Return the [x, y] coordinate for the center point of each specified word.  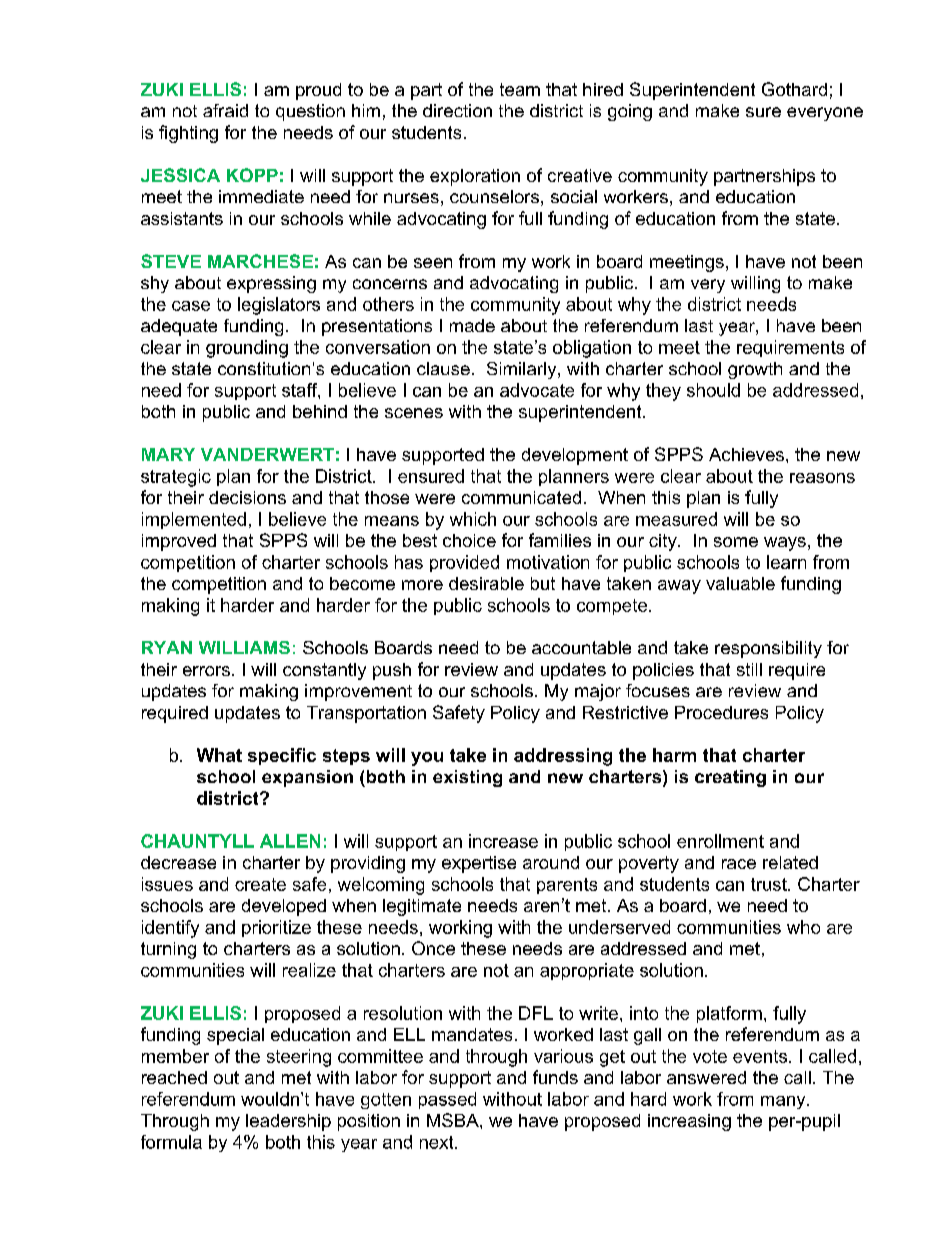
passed [447, 1100]
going [630, 112]
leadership [288, 1122]
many [784, 1102]
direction [457, 110]
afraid [225, 110]
